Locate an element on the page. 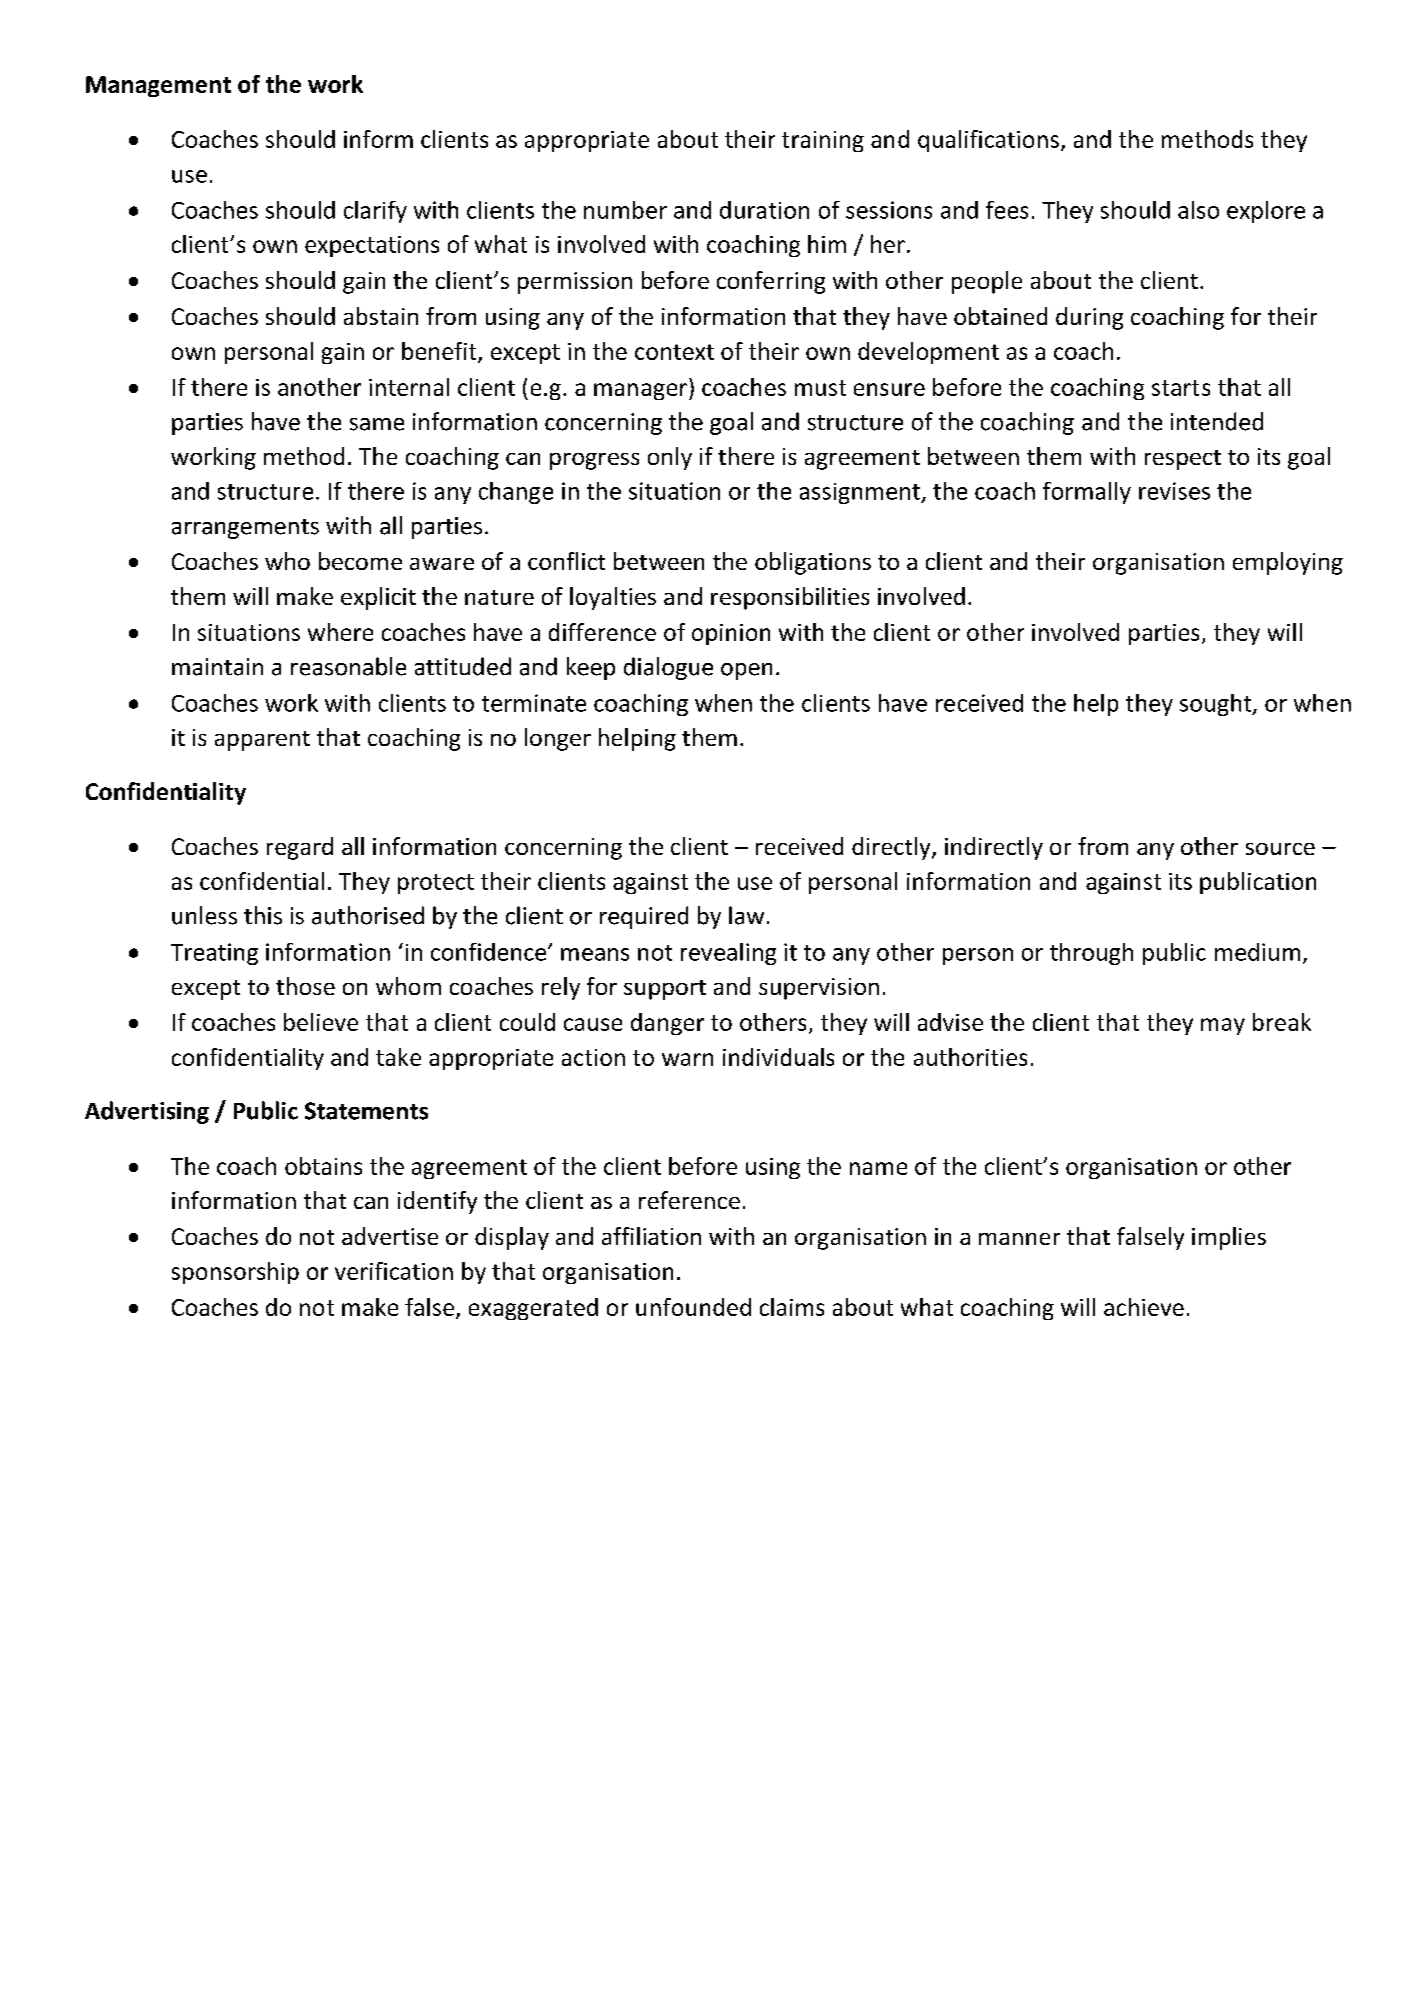 Image resolution: width=1422 pixels, height=2011 pixels. open is located at coordinates (746, 671).
